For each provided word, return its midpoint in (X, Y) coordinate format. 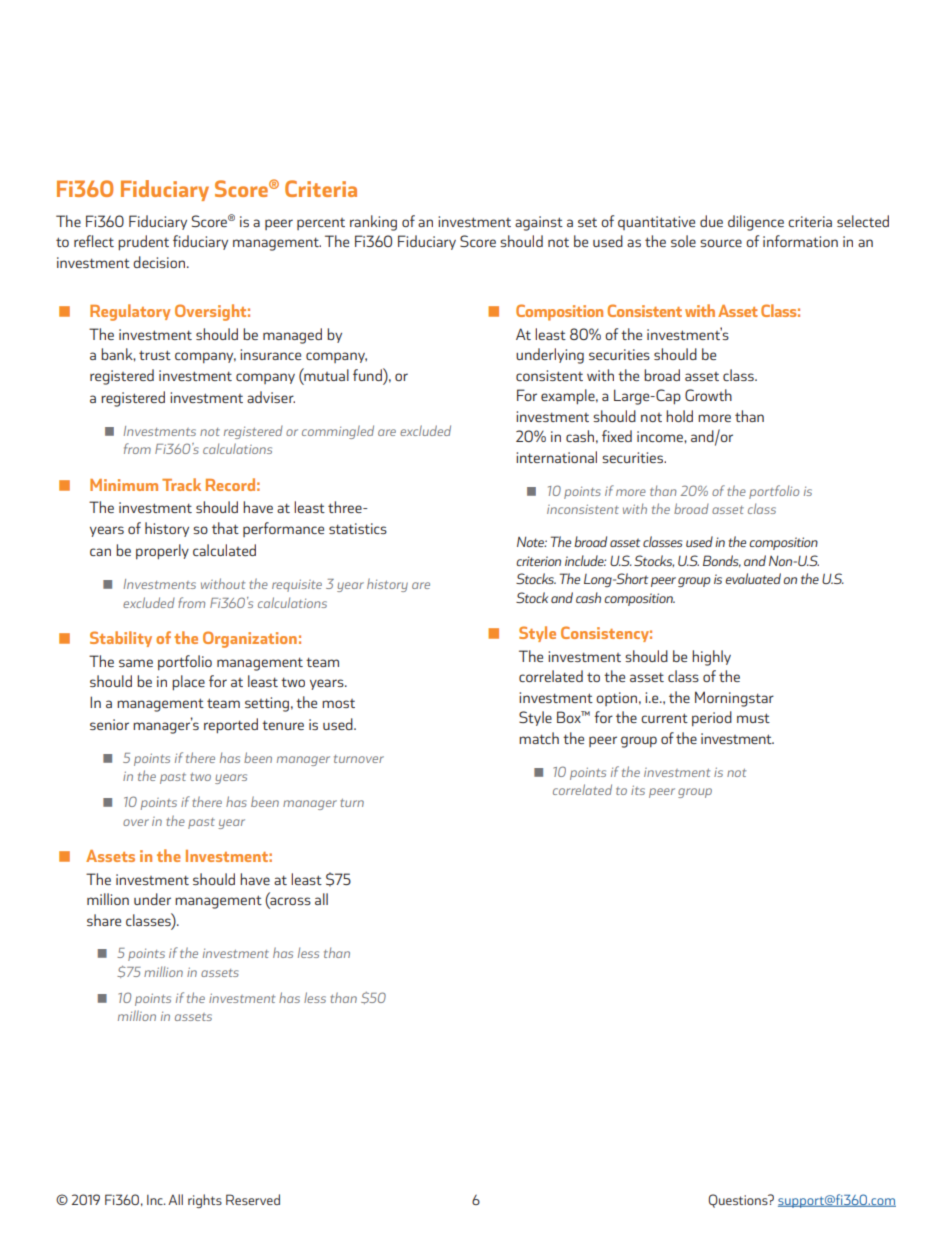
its (638, 790)
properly (162, 552)
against (539, 223)
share (104, 920)
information (800, 241)
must (753, 718)
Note (532, 542)
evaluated (753, 578)
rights (205, 1201)
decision (160, 262)
